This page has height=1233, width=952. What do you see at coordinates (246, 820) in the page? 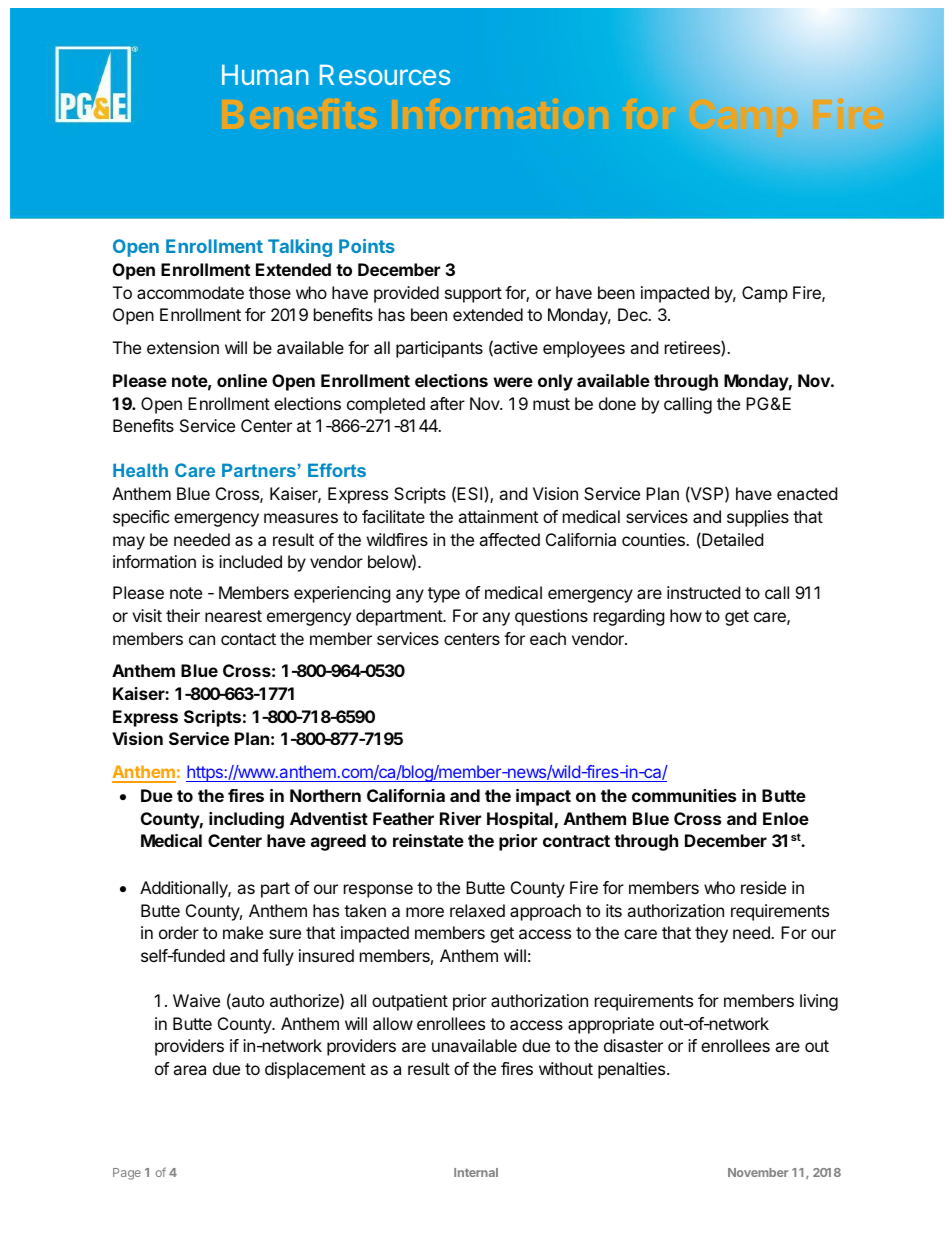
I see `including` at bounding box center [246, 820].
